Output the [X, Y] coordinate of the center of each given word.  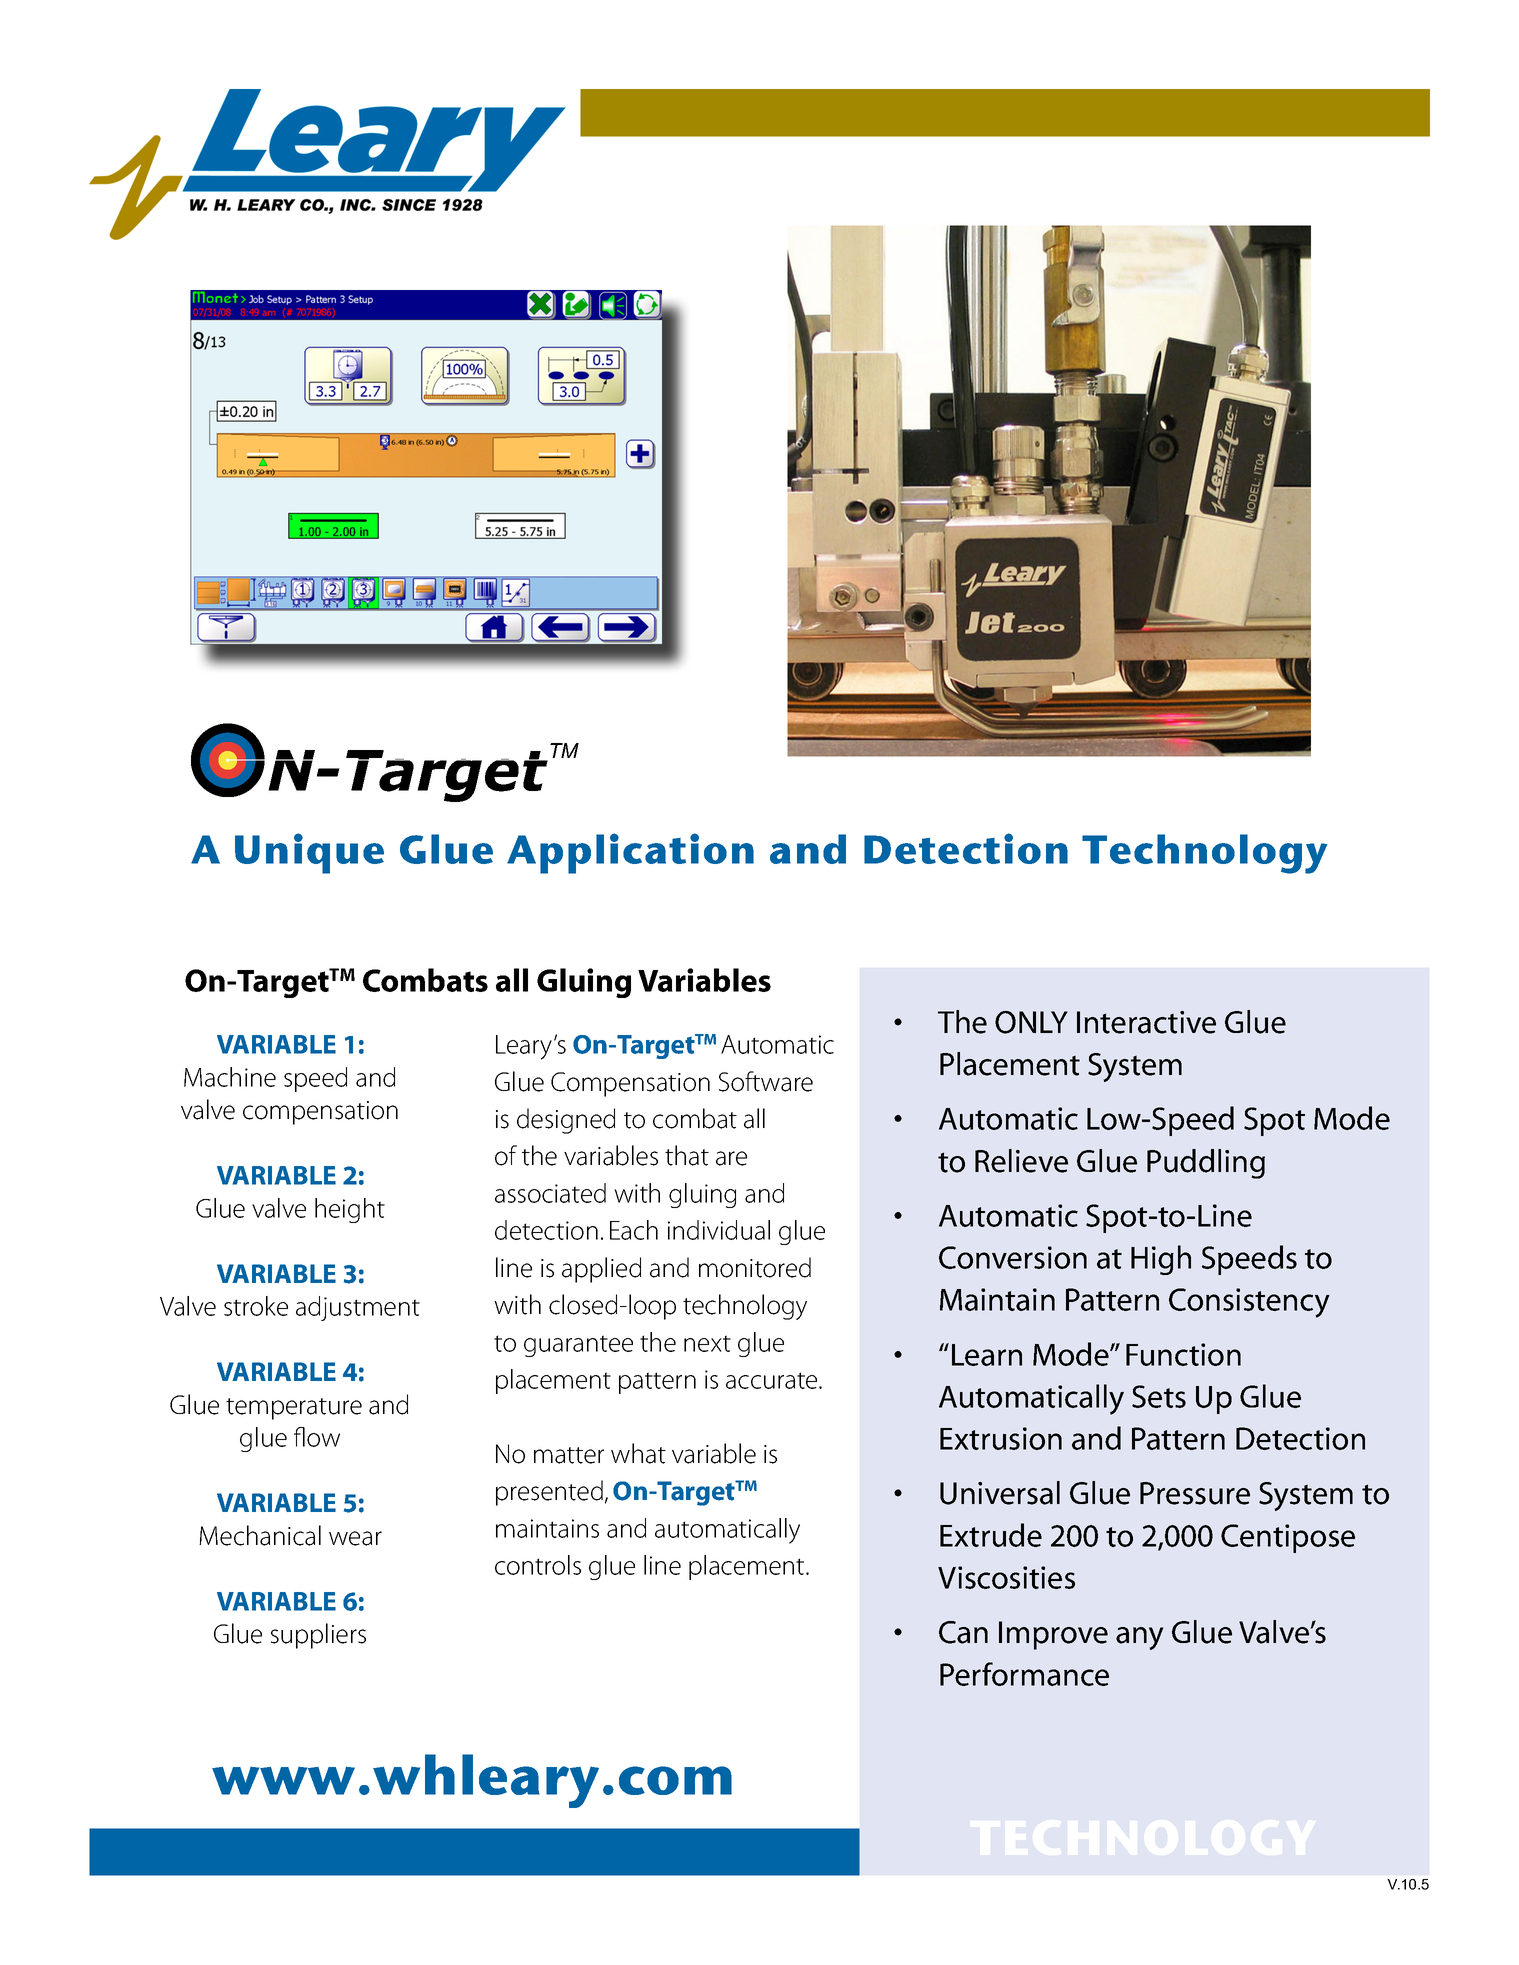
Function [1183, 1354]
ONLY [1031, 1022]
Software [766, 1081]
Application [630, 853]
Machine [230, 1077]
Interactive [1146, 1022]
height [350, 1210]
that [687, 1155]
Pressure [1195, 1493]
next [707, 1343]
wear [355, 1538]
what [638, 1453]
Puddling [1206, 1164]
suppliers [318, 1636]
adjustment [358, 1308]
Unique [309, 853]
